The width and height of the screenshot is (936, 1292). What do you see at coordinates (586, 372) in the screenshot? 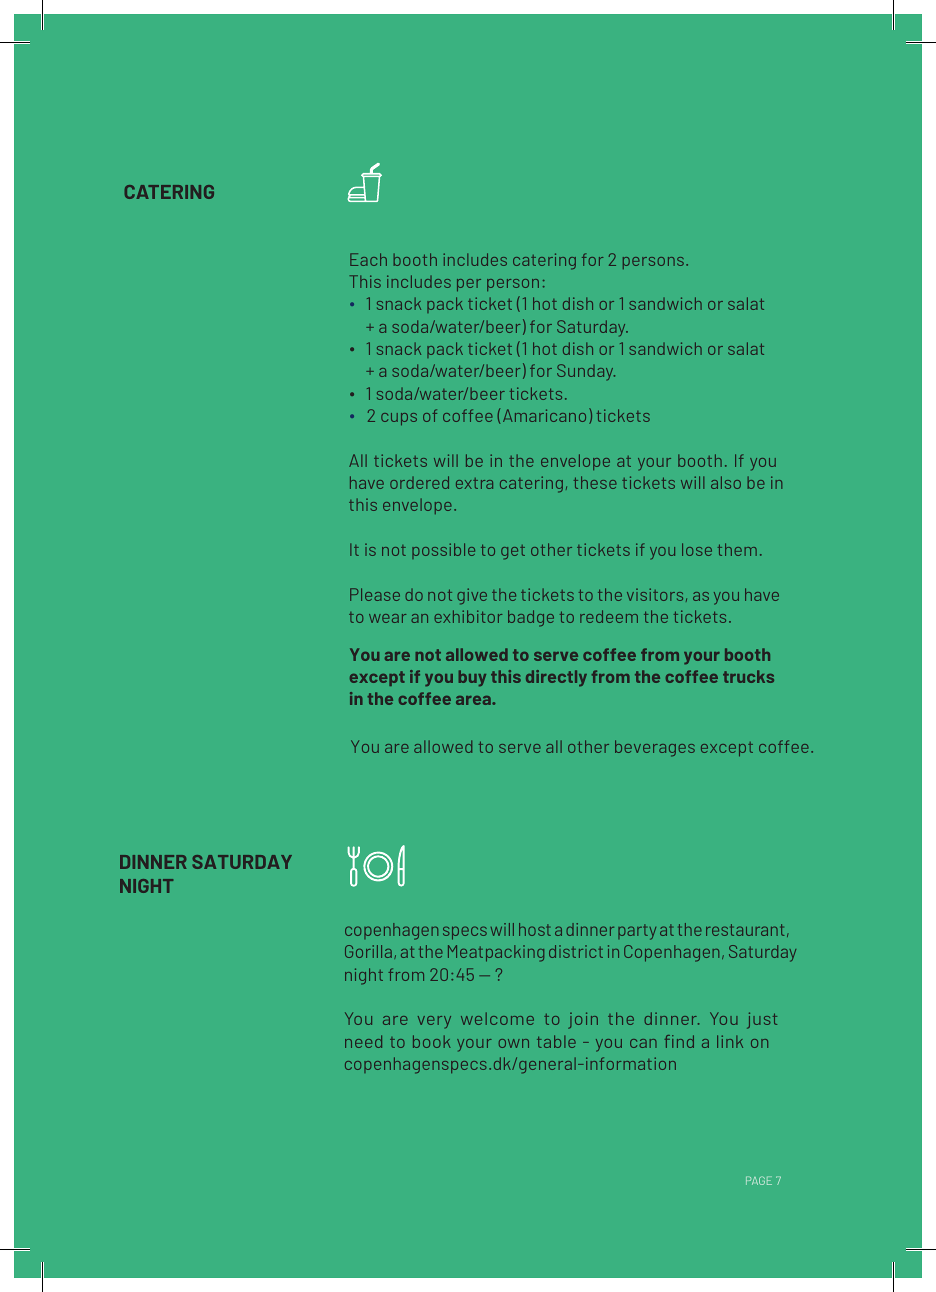
I see `Sunday` at bounding box center [586, 372].
